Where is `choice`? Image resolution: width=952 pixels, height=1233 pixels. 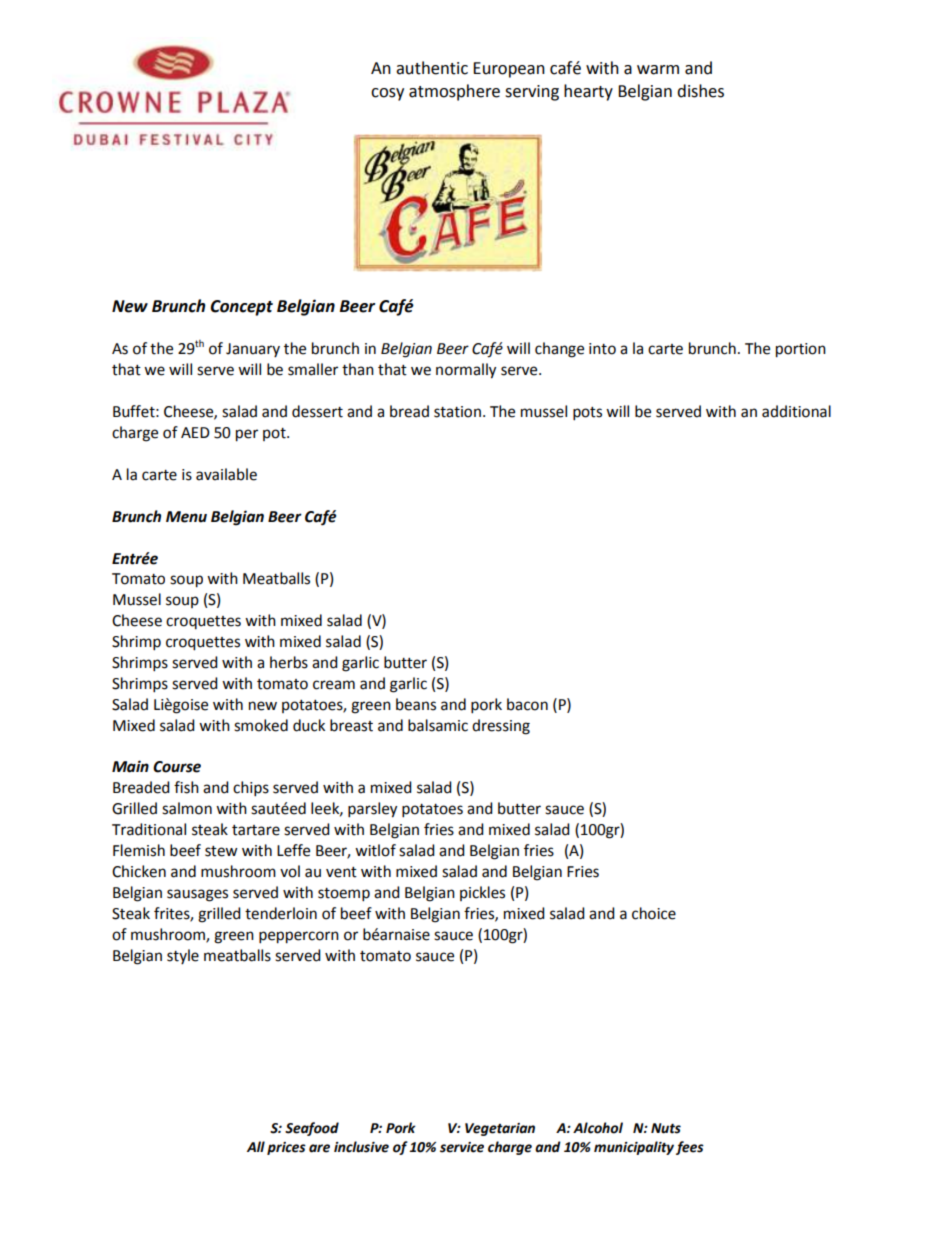
choice is located at coordinates (654, 913).
